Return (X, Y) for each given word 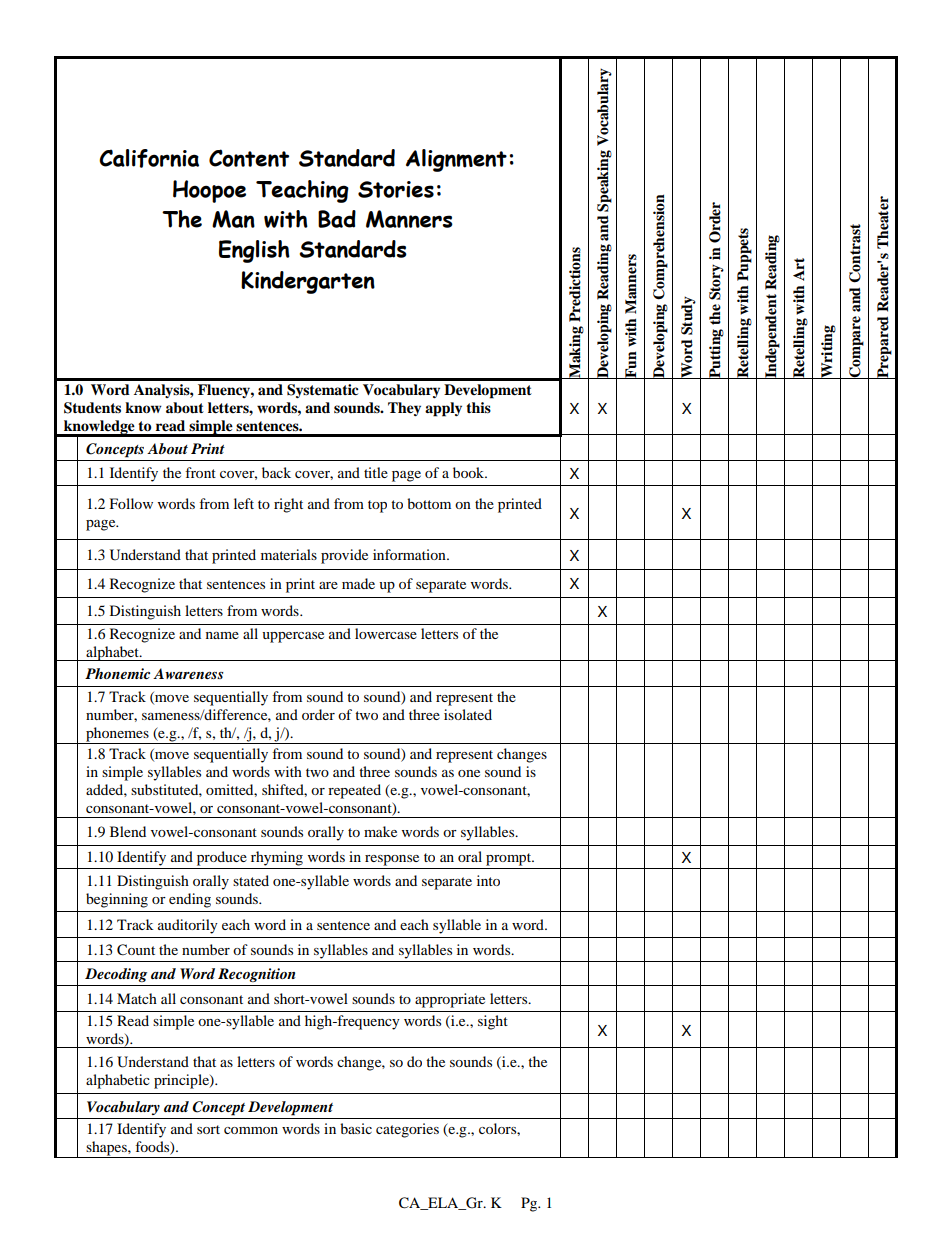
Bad (337, 219)
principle (182, 1081)
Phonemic (117, 673)
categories (407, 1130)
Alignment (456, 160)
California (149, 158)
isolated (468, 714)
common (251, 1130)
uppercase (293, 637)
